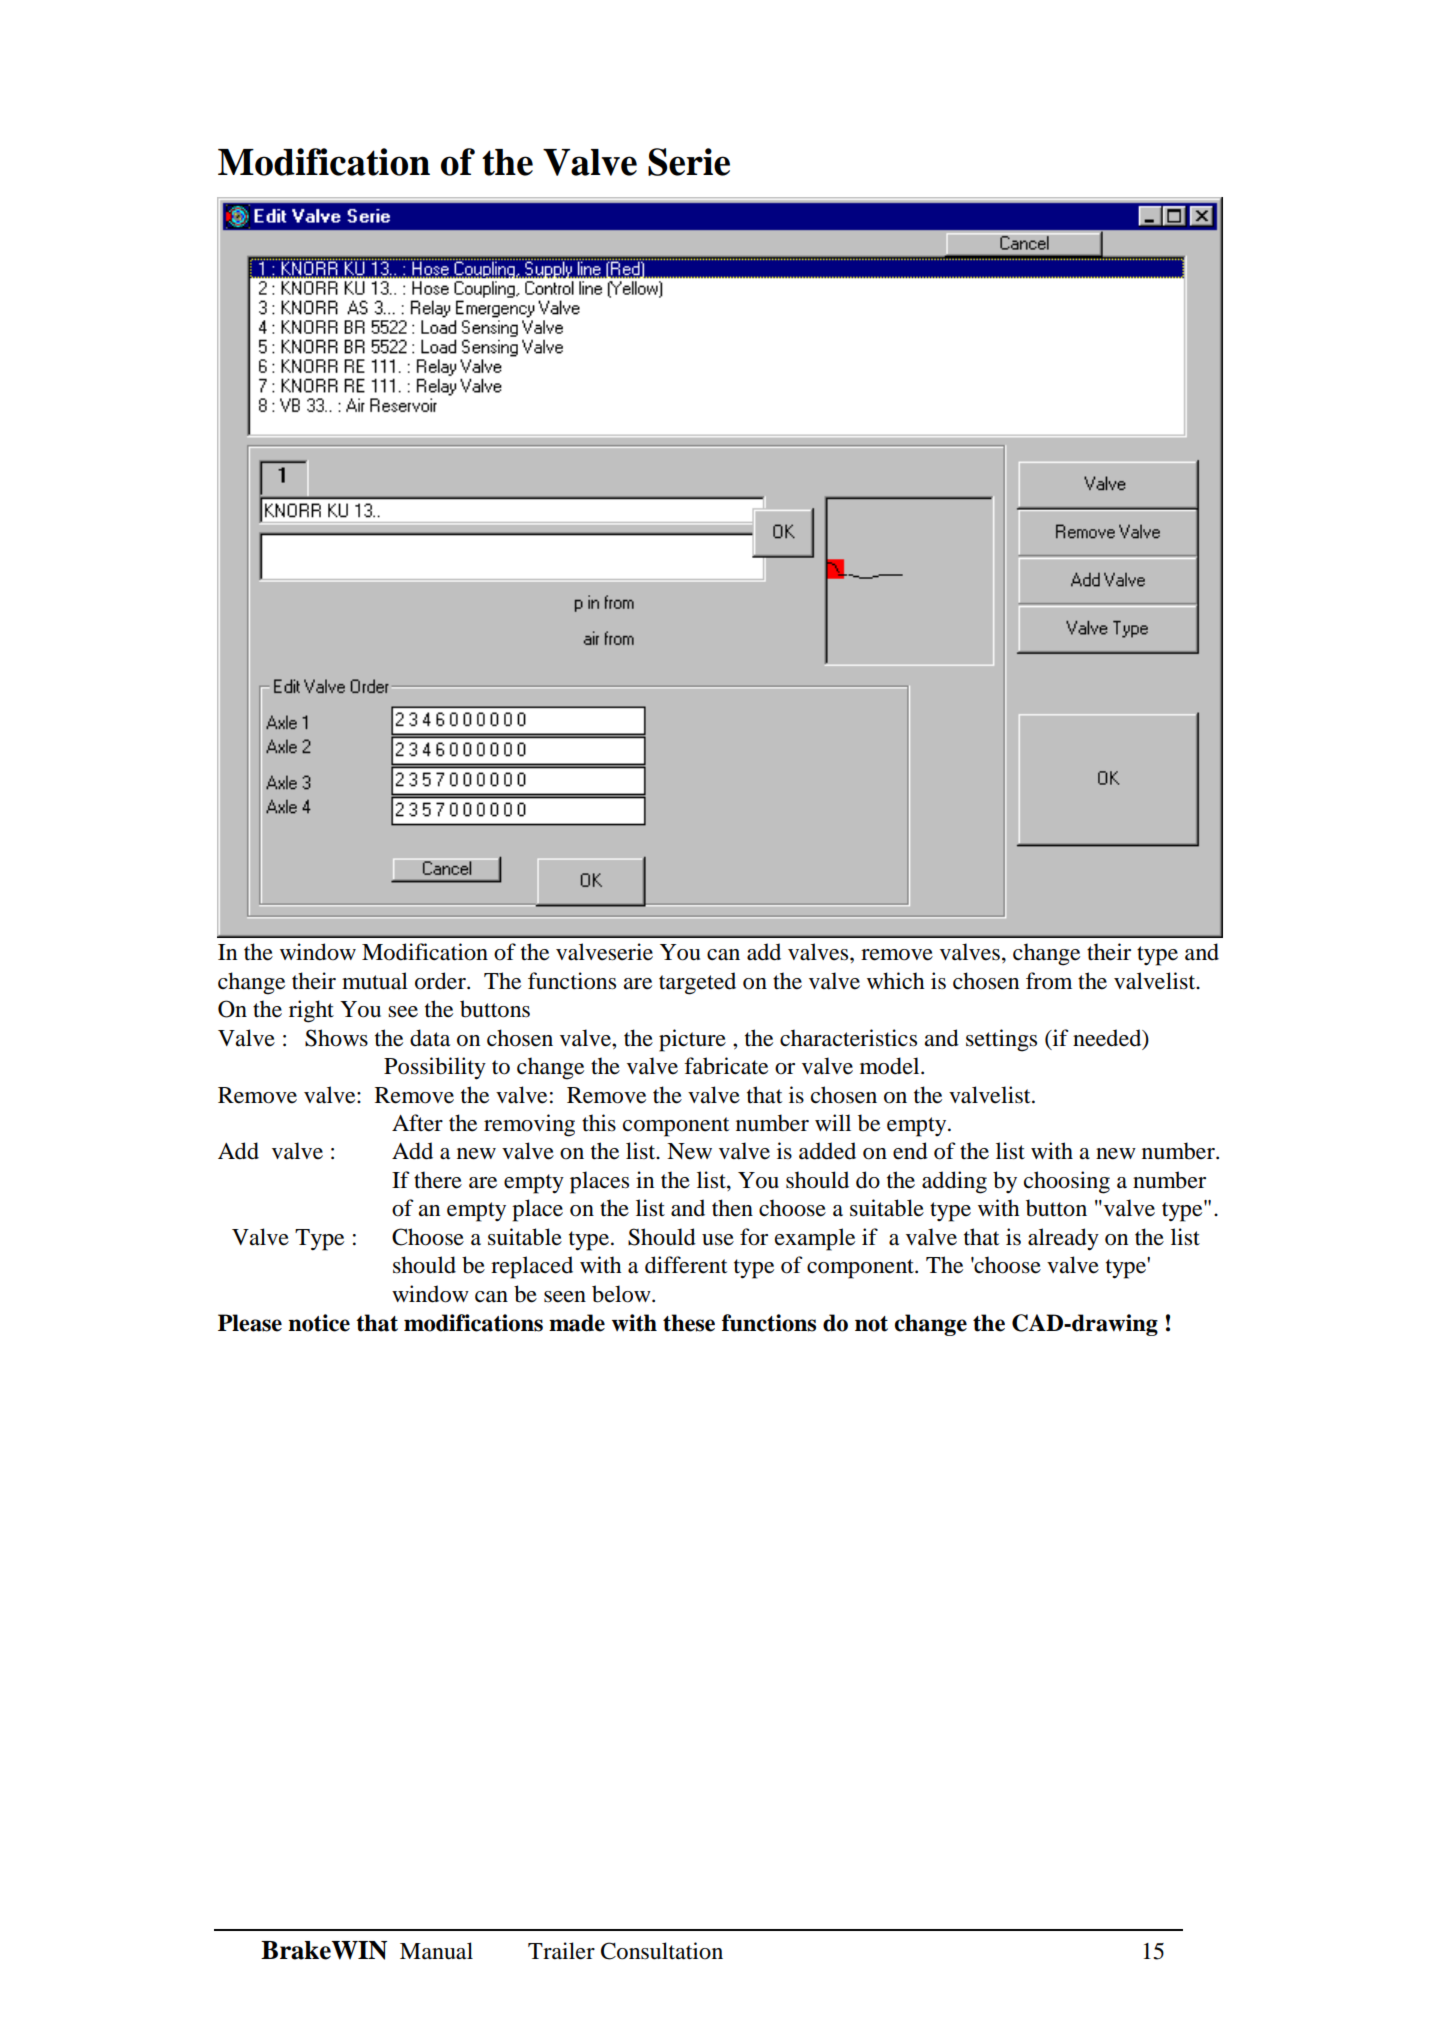 This screenshot has width=1440, height=2038. What do you see at coordinates (689, 1323) in the screenshot?
I see `these` at bounding box center [689, 1323].
